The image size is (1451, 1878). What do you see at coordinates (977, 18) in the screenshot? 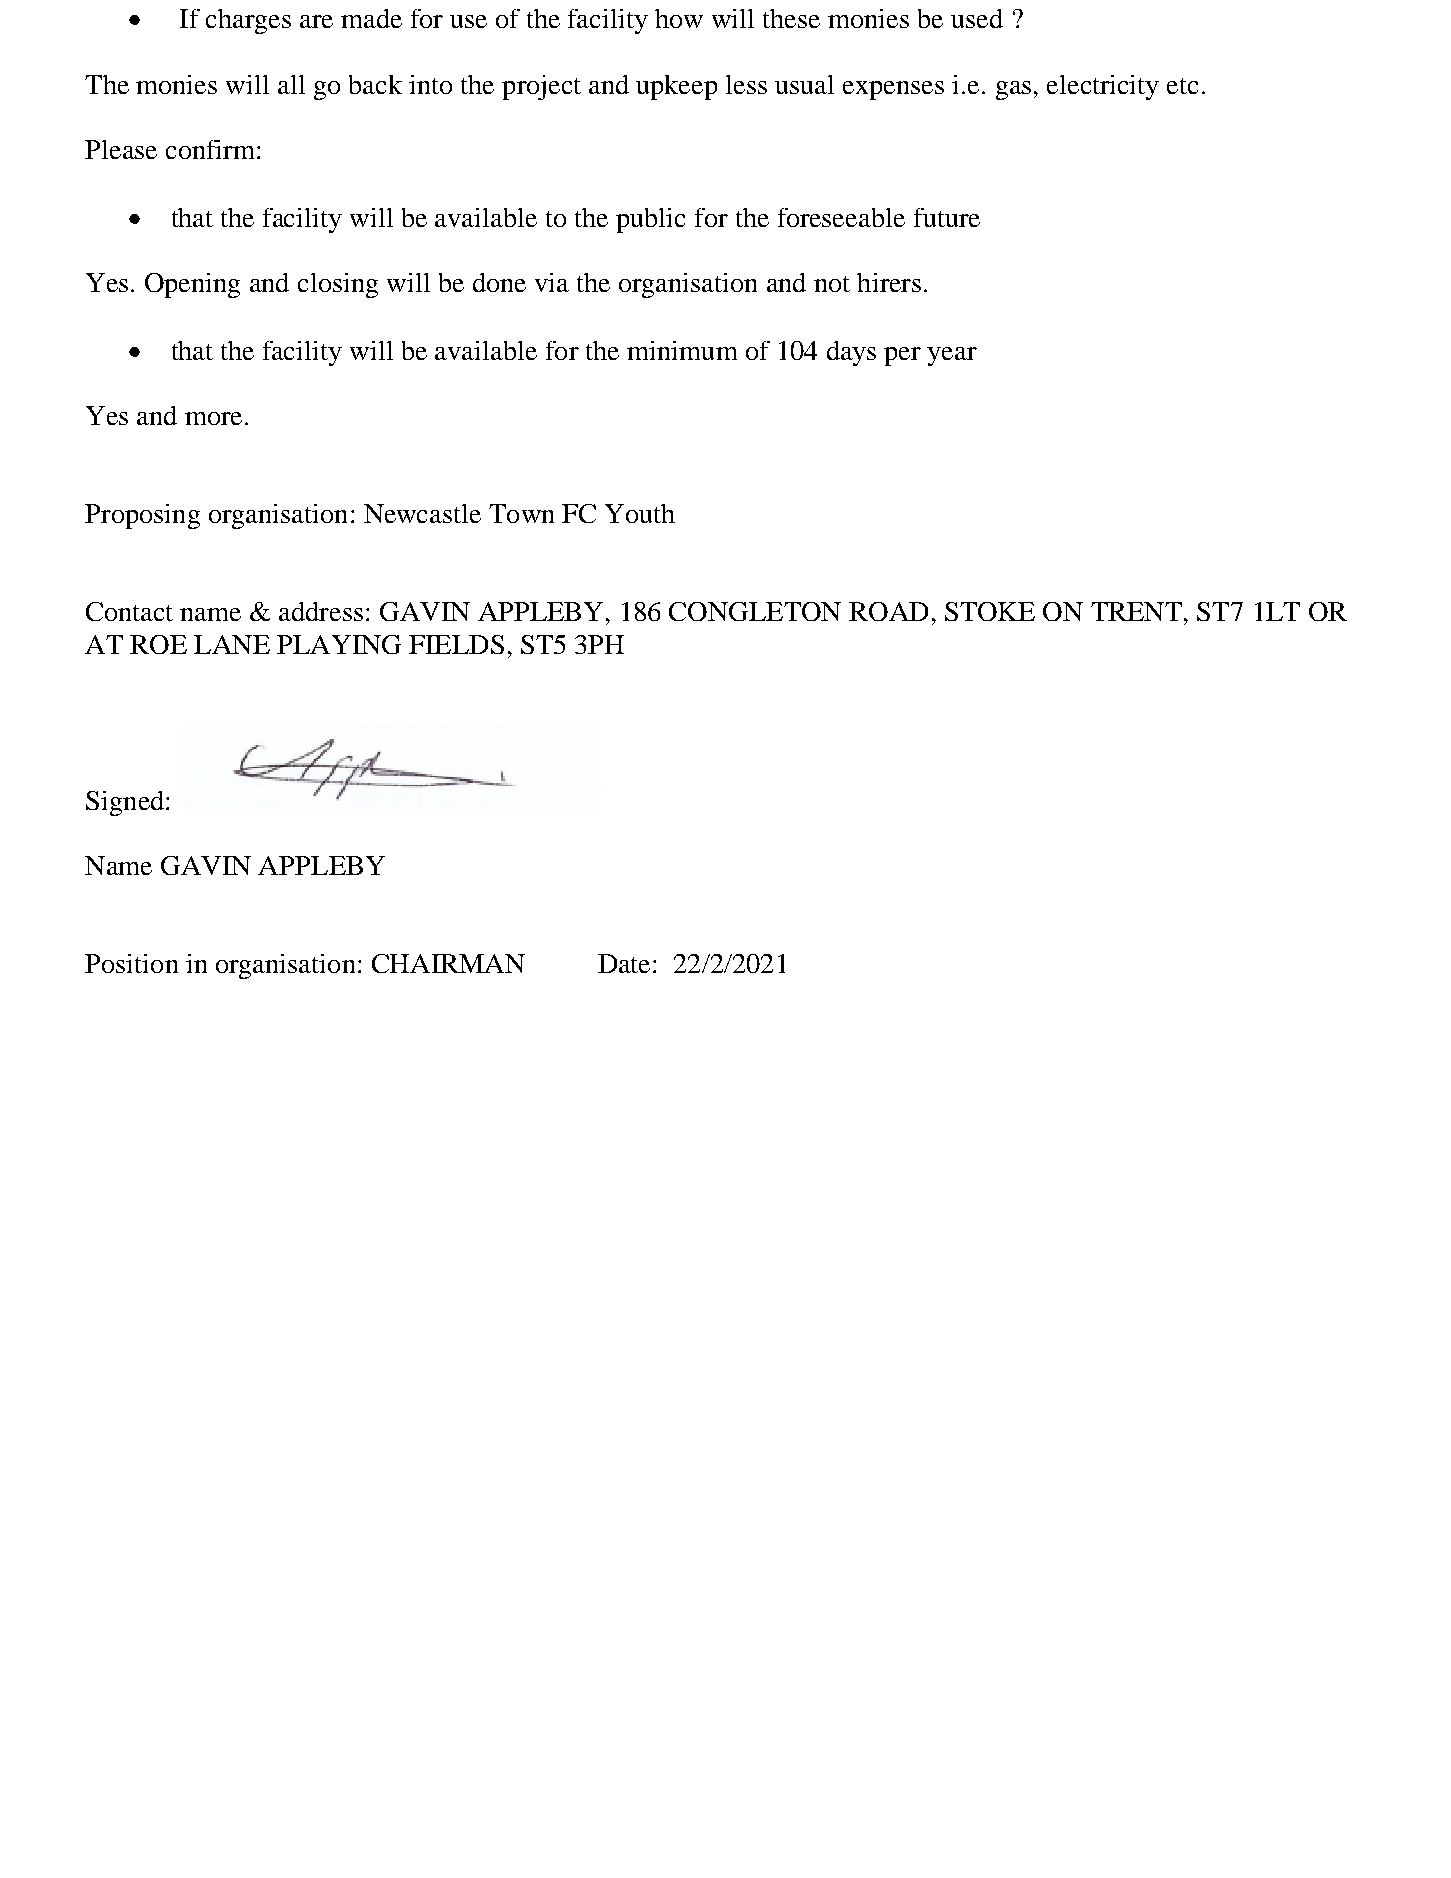
I see `used` at bounding box center [977, 18].
